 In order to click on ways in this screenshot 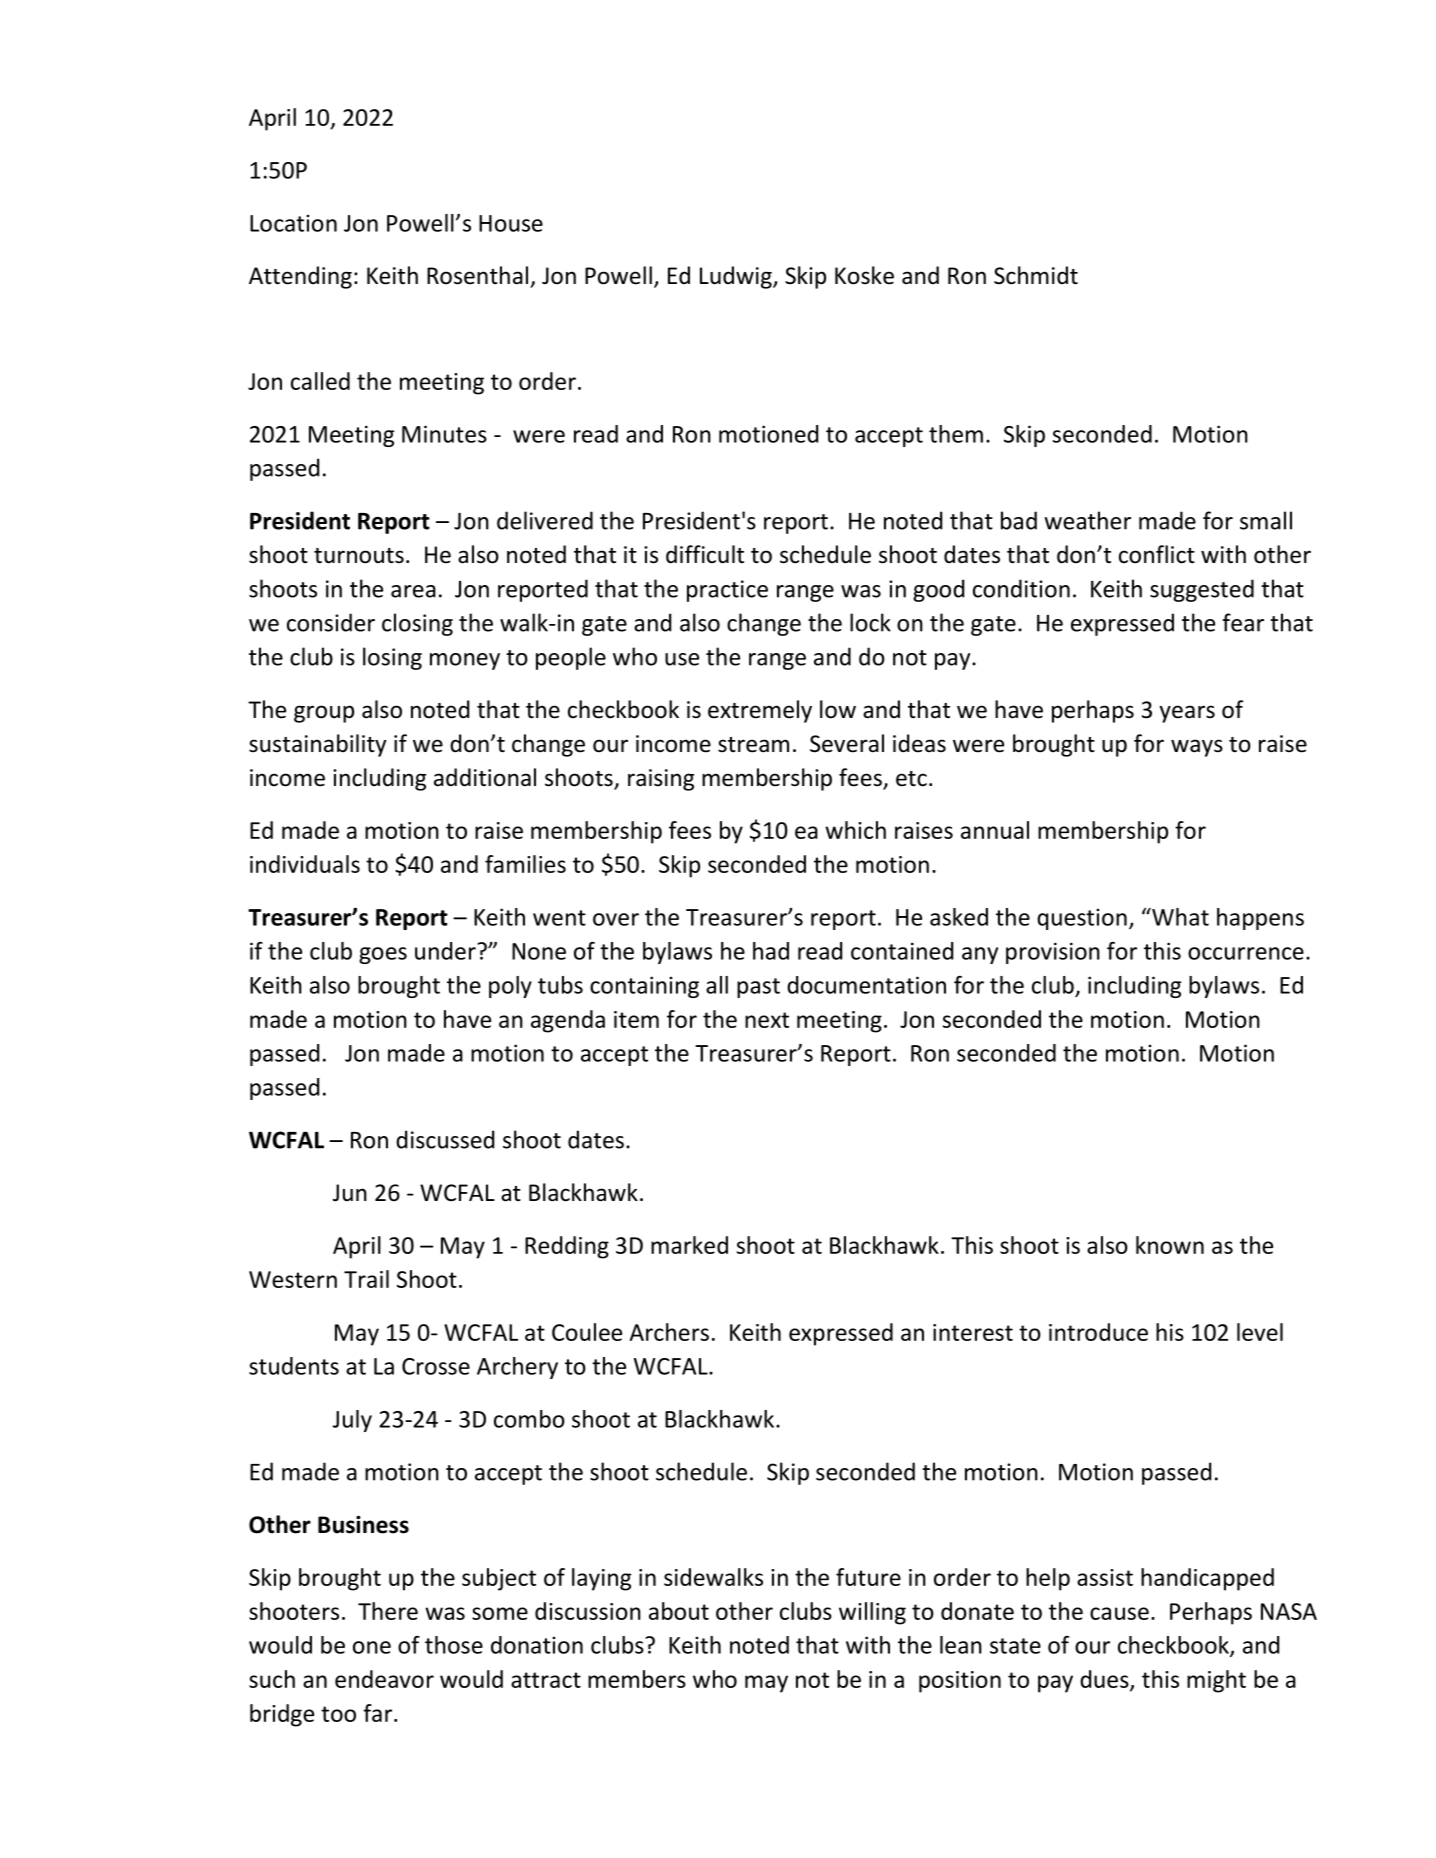, I will do `click(1197, 748)`.
